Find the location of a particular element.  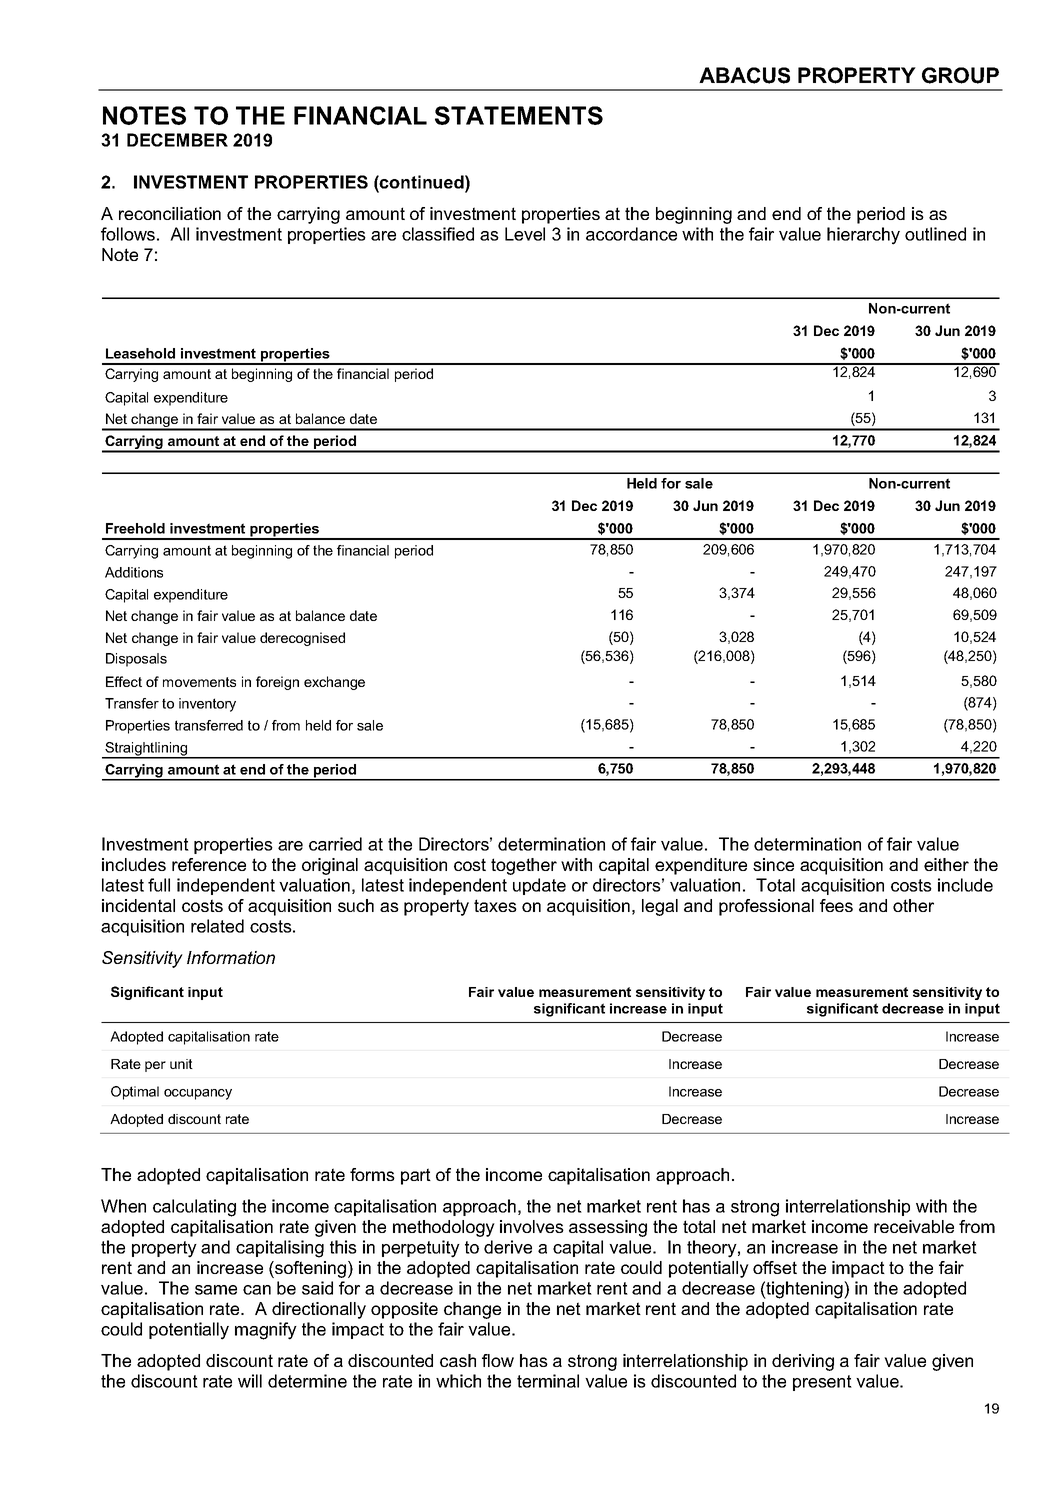

deriving is located at coordinates (803, 1362).
